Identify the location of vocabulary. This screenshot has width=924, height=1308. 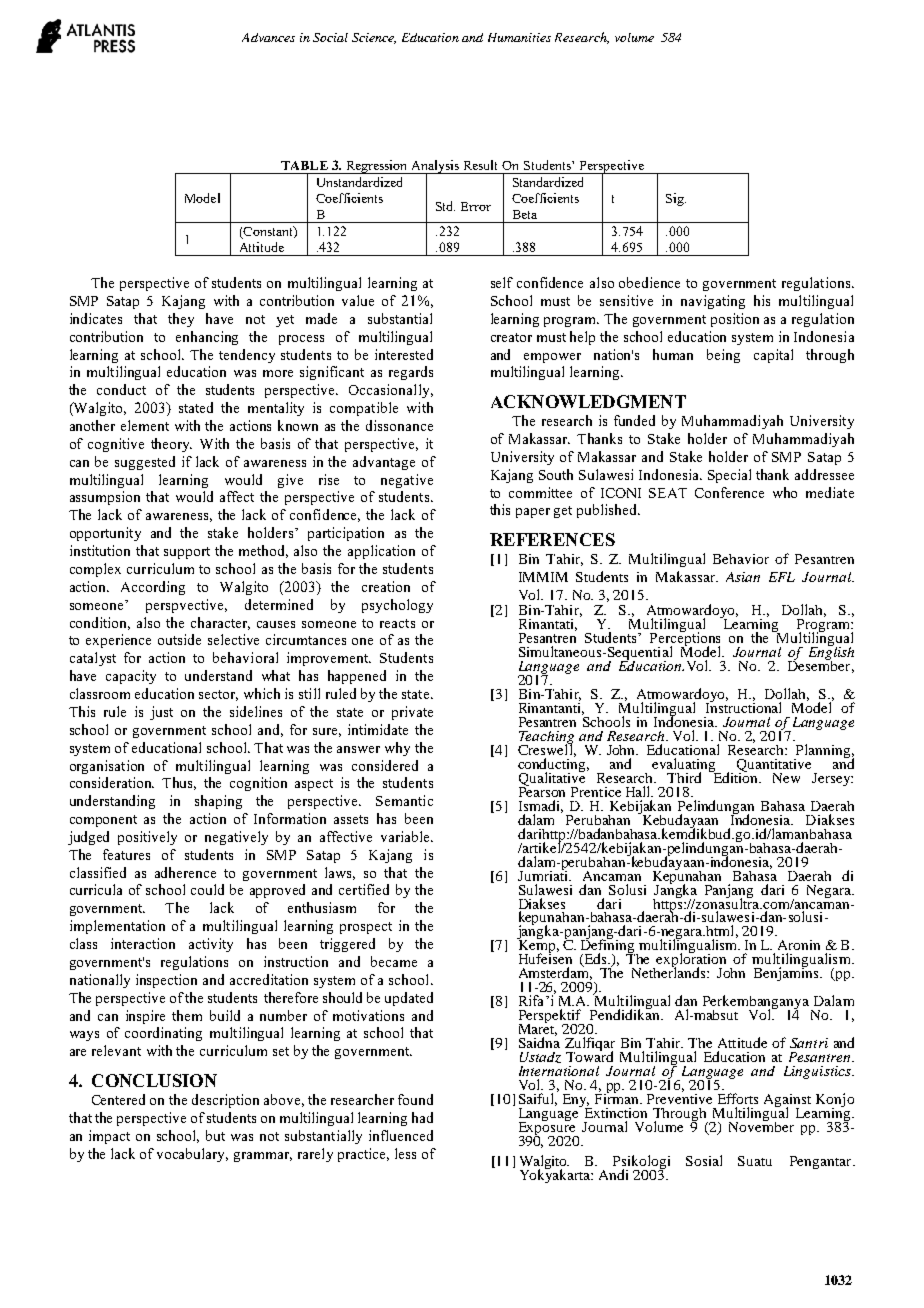
(192, 1155).
